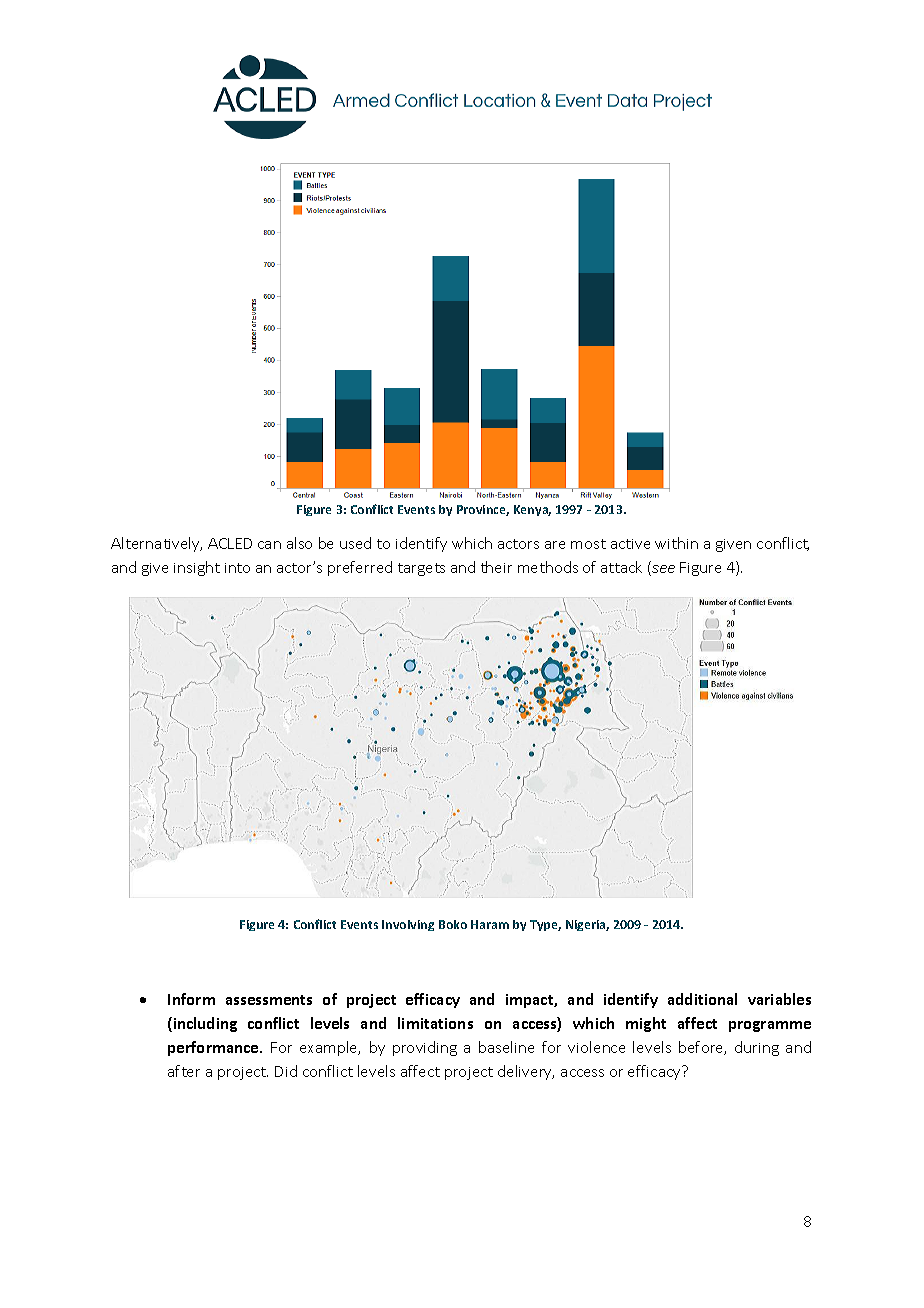 The image size is (924, 1308). What do you see at coordinates (662, 570) in the screenshot?
I see `see` at bounding box center [662, 570].
